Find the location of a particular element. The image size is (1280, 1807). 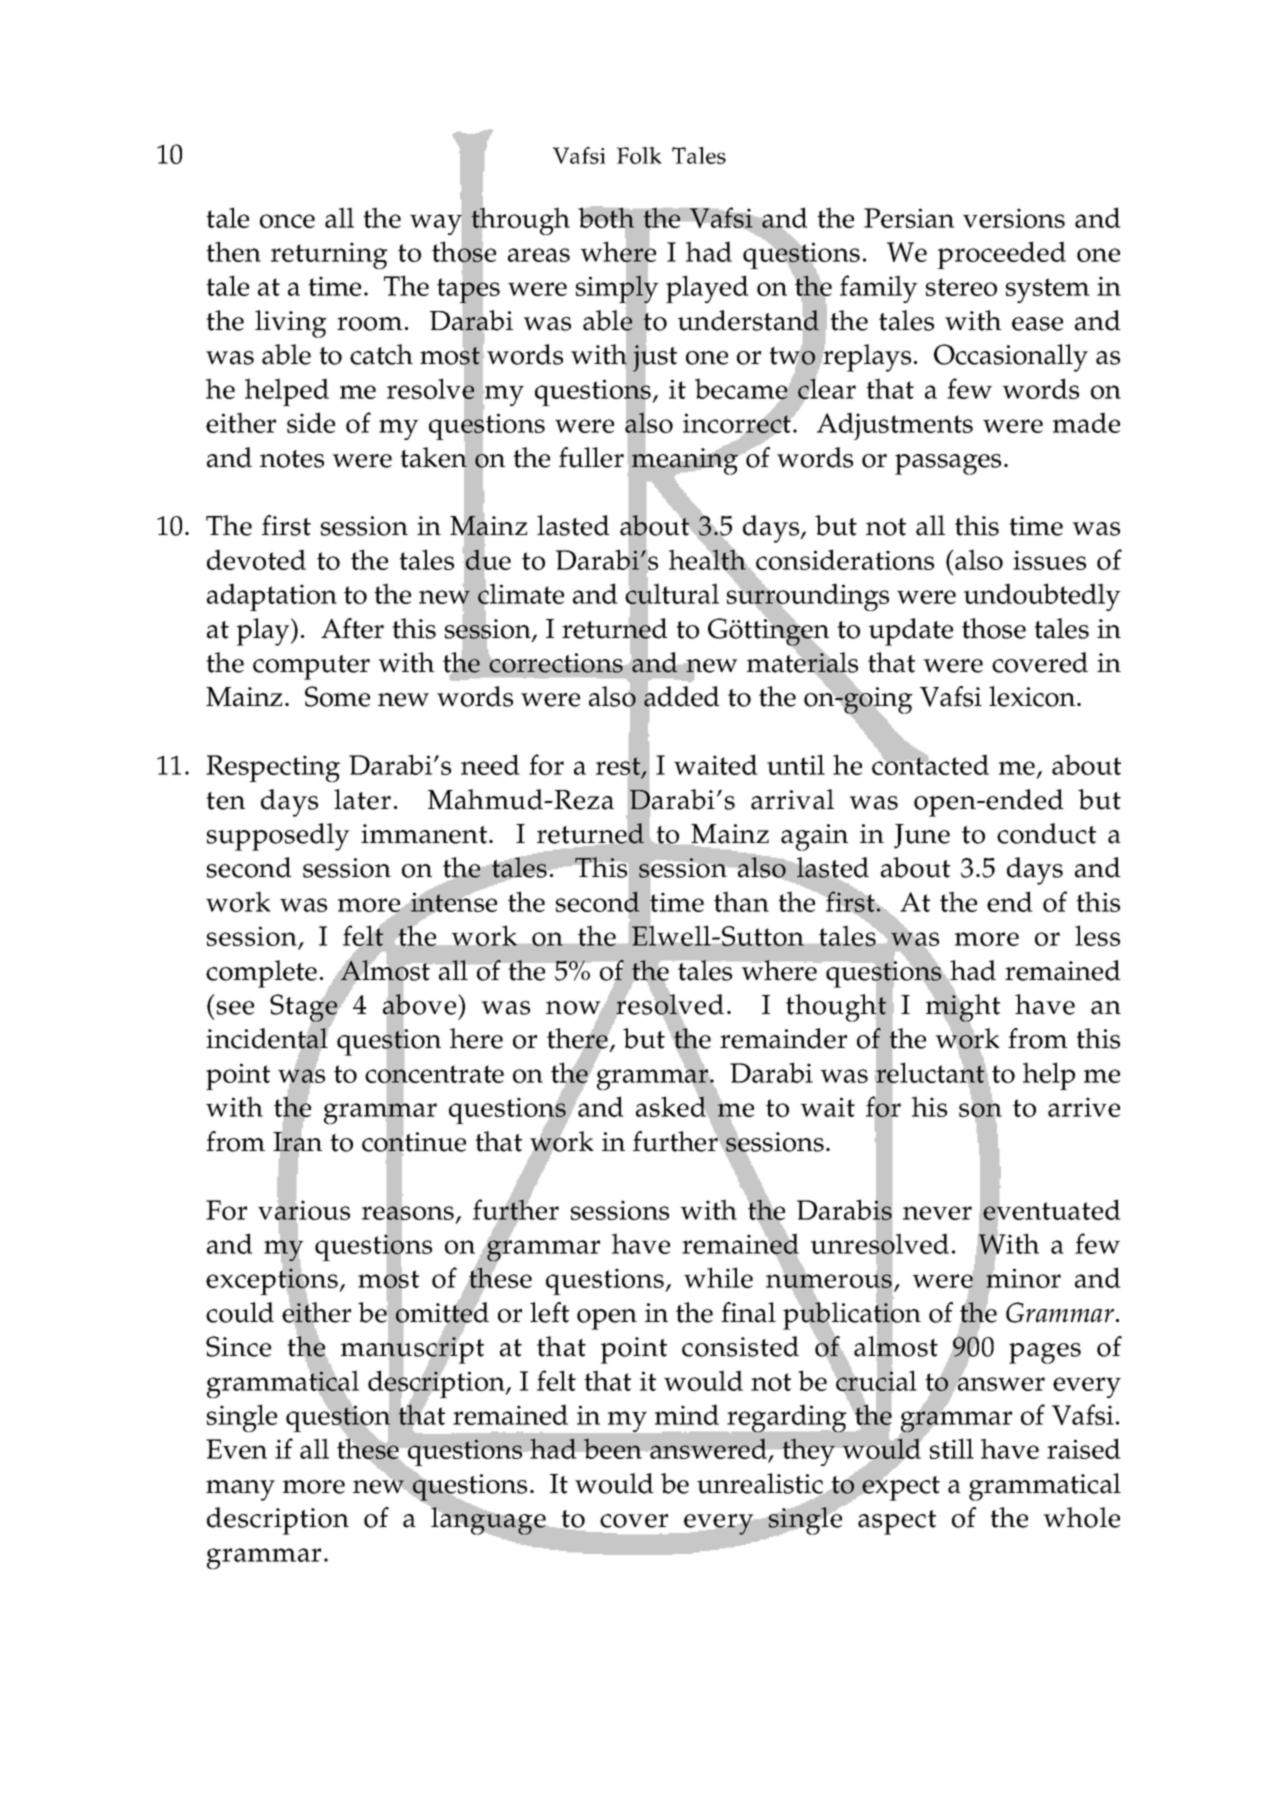

returning is located at coordinates (329, 255).
